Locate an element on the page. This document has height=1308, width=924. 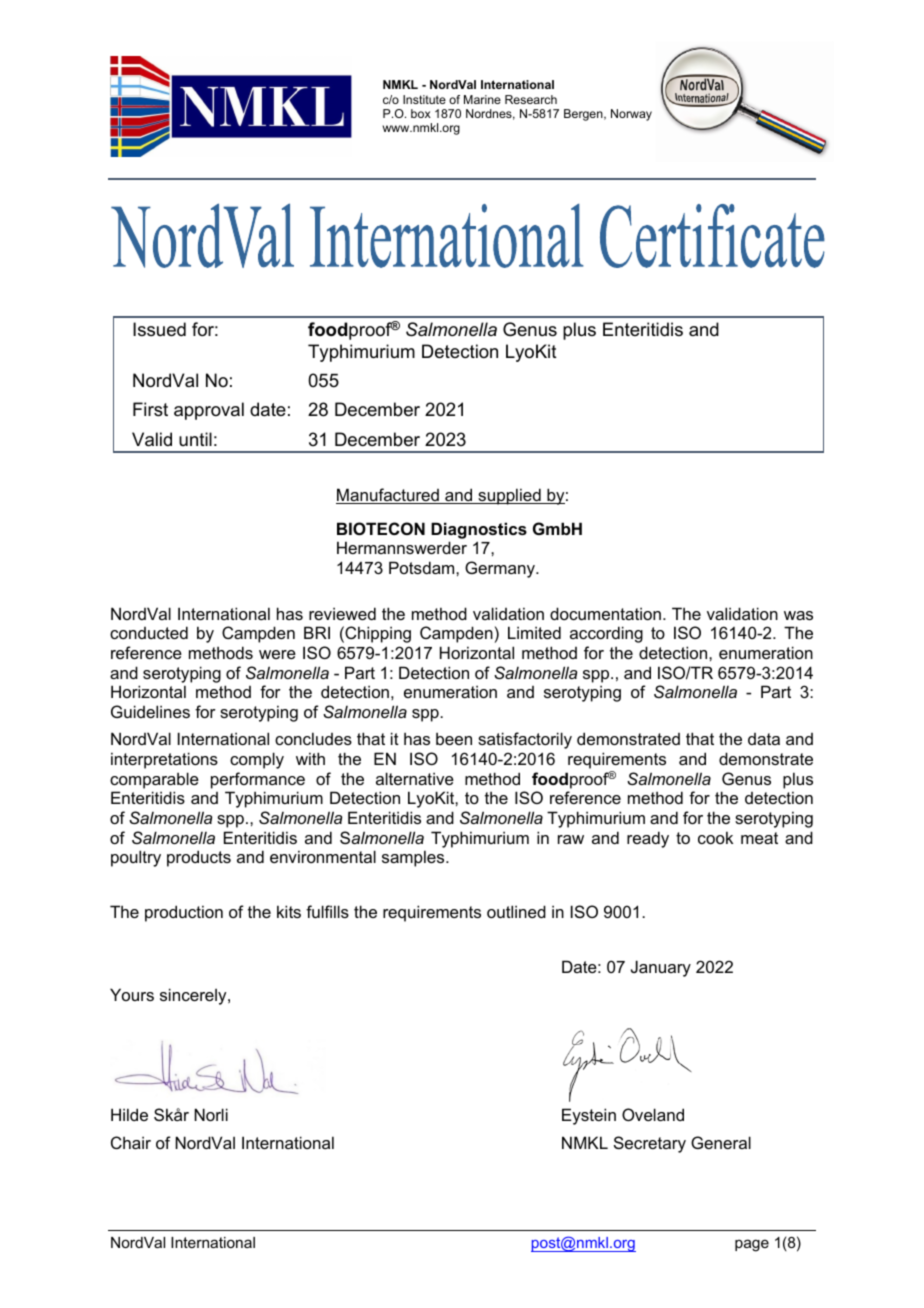
page is located at coordinates (752, 1245).
